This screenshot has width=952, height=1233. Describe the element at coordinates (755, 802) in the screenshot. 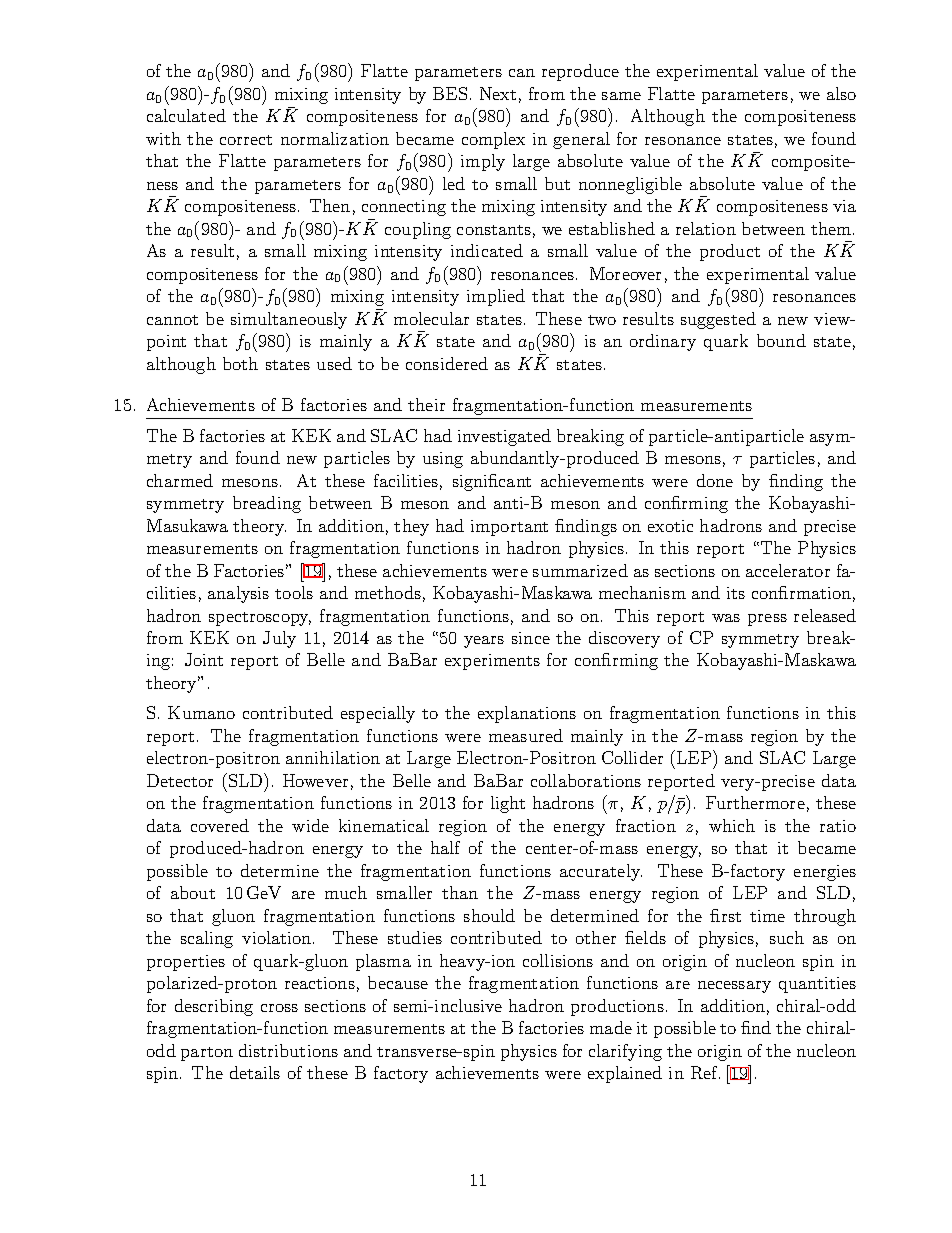

I see `Furthermore` at that location.
